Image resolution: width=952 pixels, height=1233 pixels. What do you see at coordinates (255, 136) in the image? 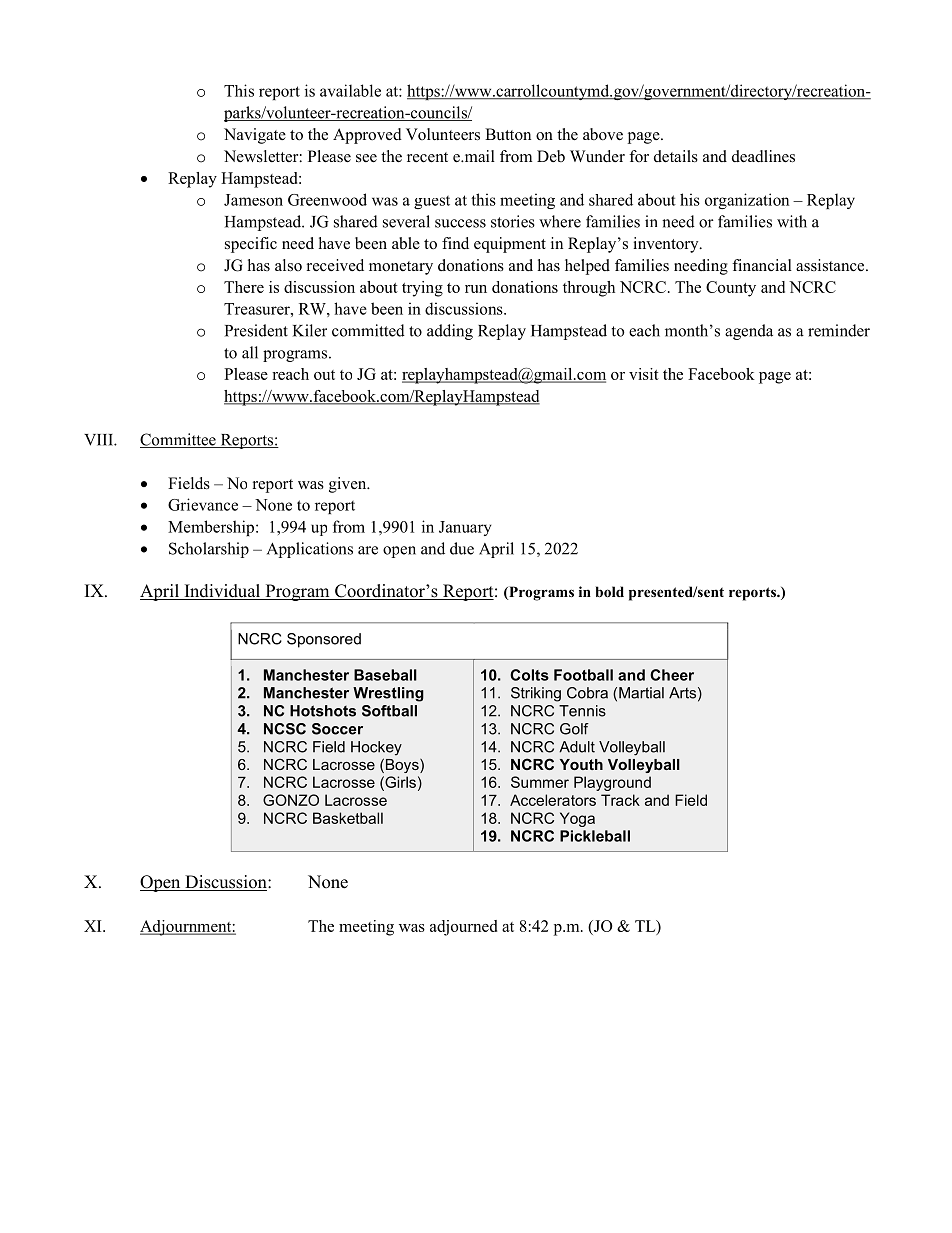
I see `Navigate` at bounding box center [255, 136].
